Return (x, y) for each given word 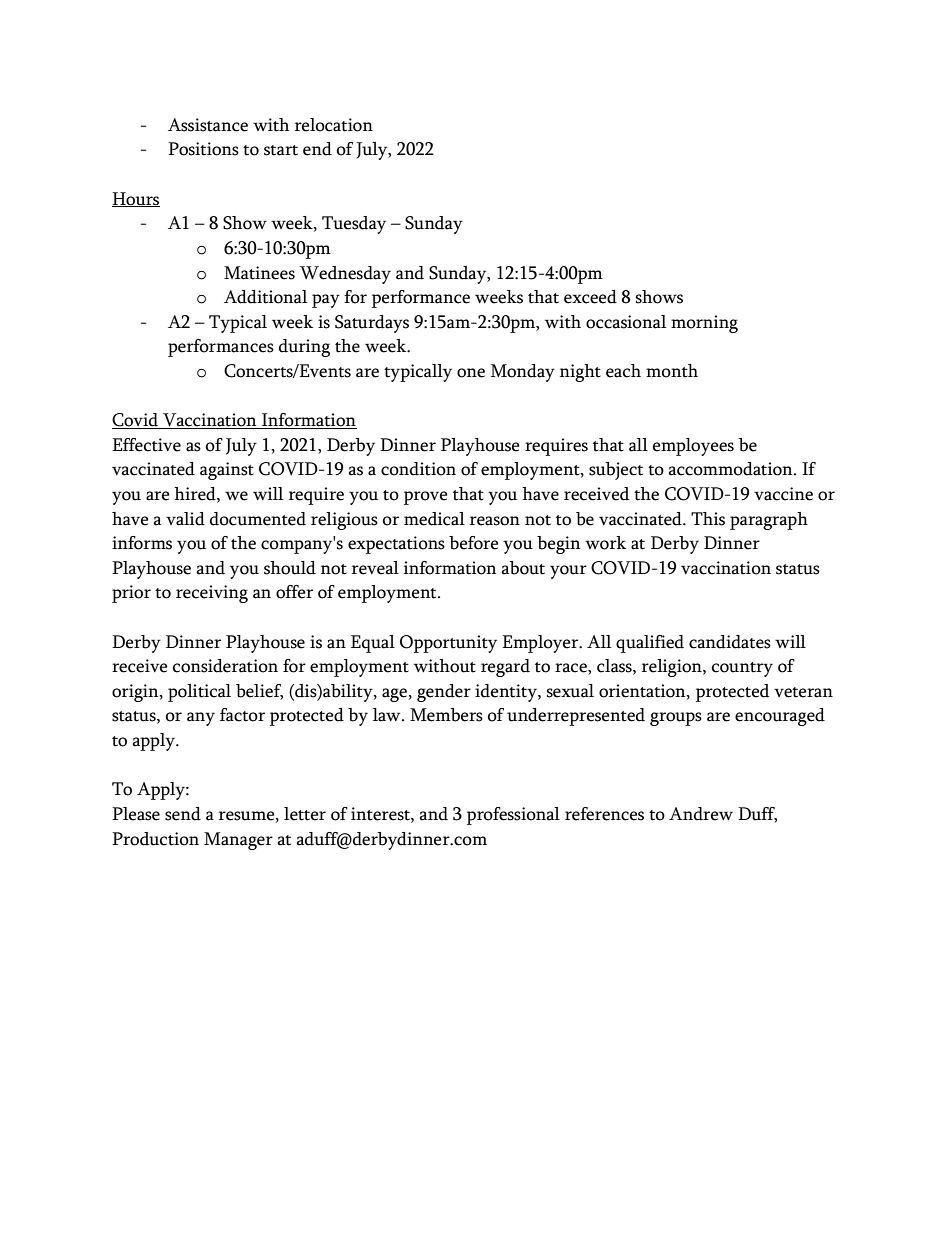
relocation (334, 125)
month (672, 371)
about (523, 568)
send (183, 814)
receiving (212, 594)
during (304, 348)
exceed (590, 297)
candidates (730, 642)
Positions (203, 149)
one (471, 373)
